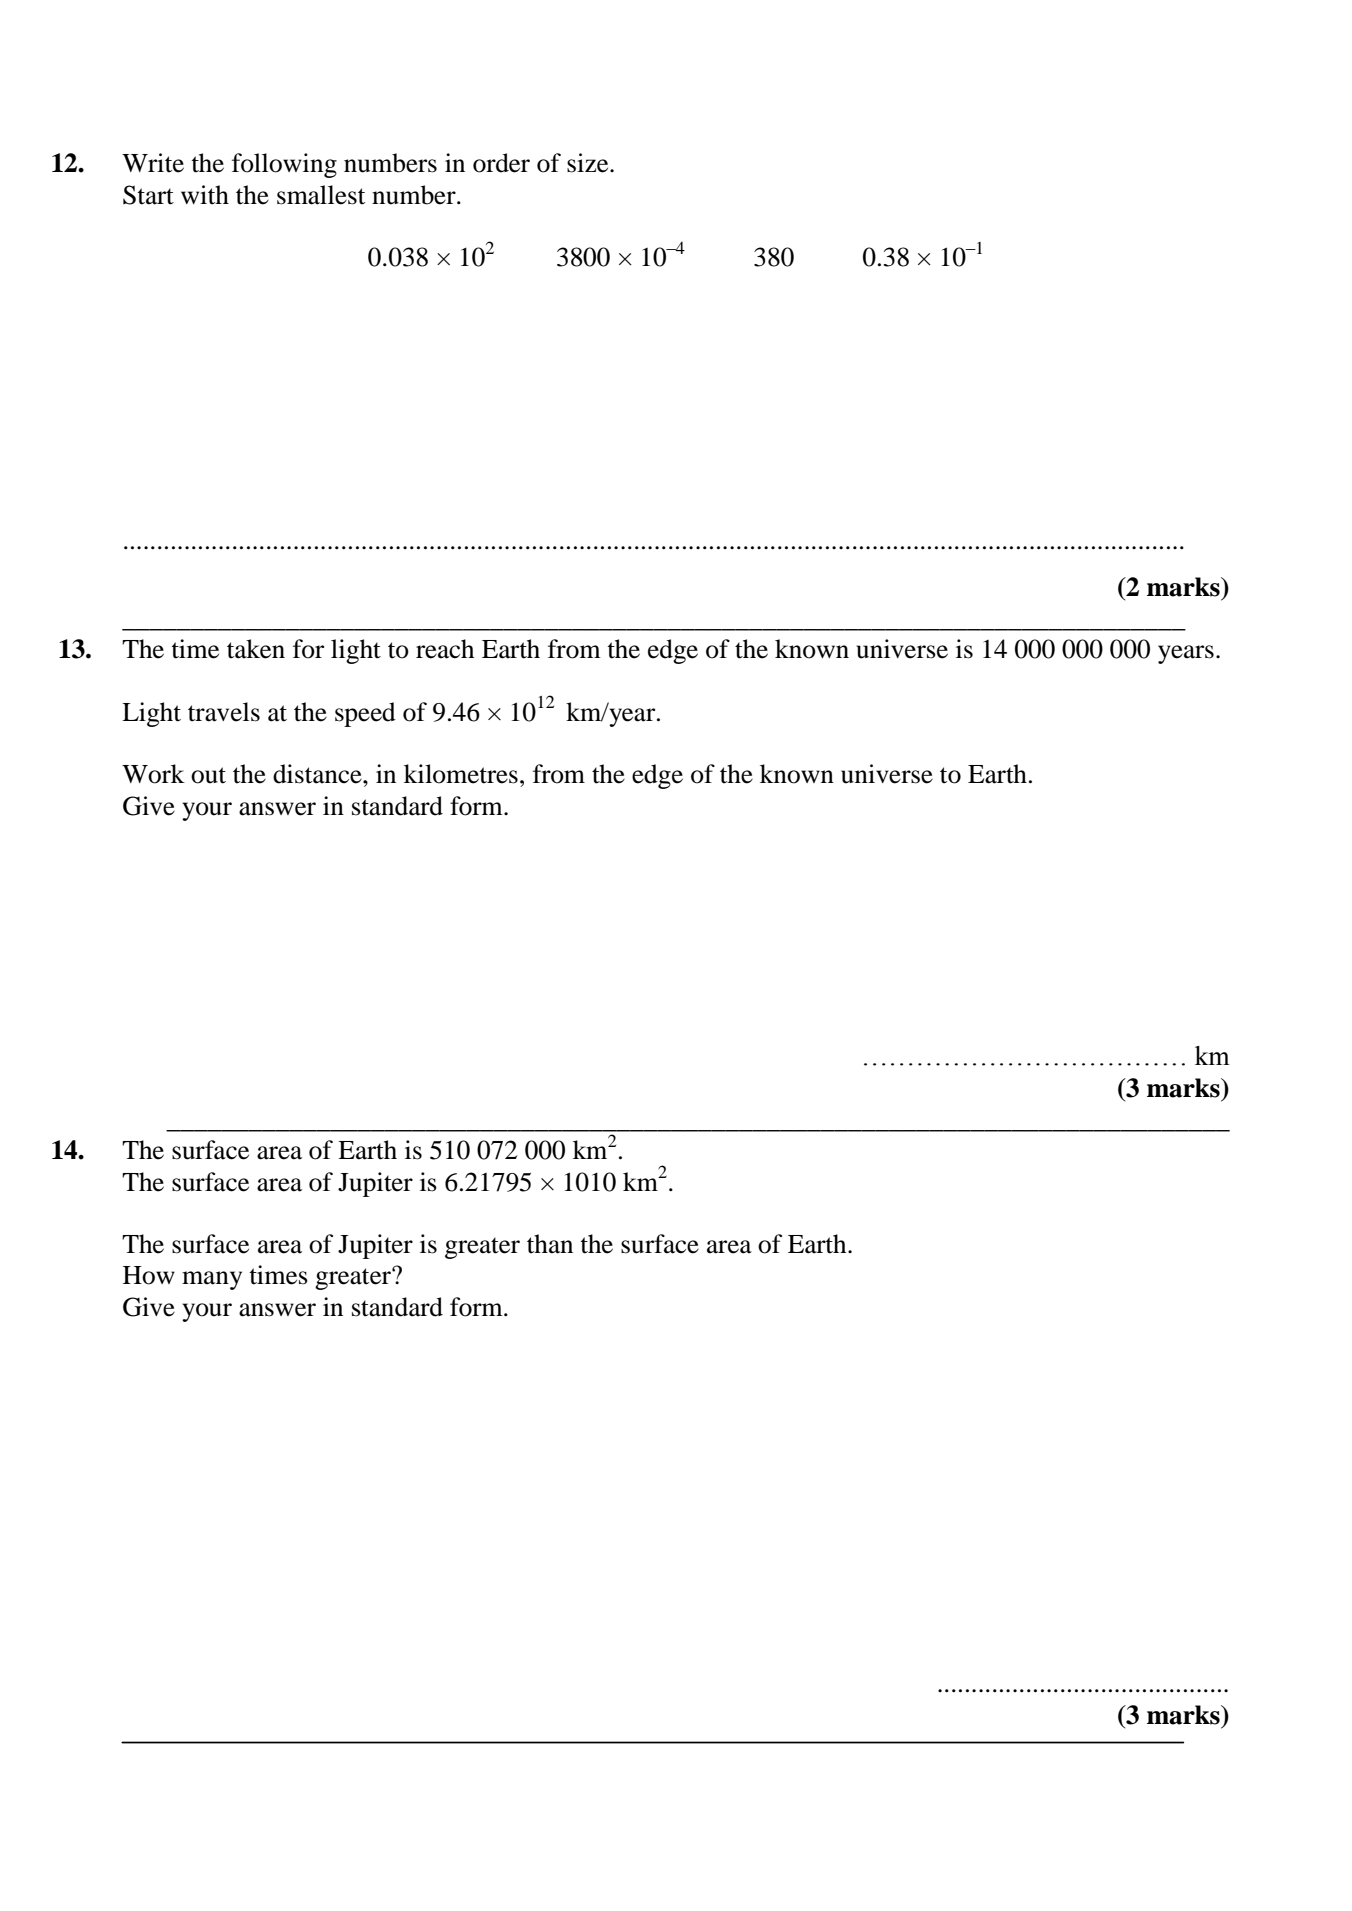 The width and height of the image is (1352, 1911). What do you see at coordinates (205, 195) in the image?
I see `with` at bounding box center [205, 195].
